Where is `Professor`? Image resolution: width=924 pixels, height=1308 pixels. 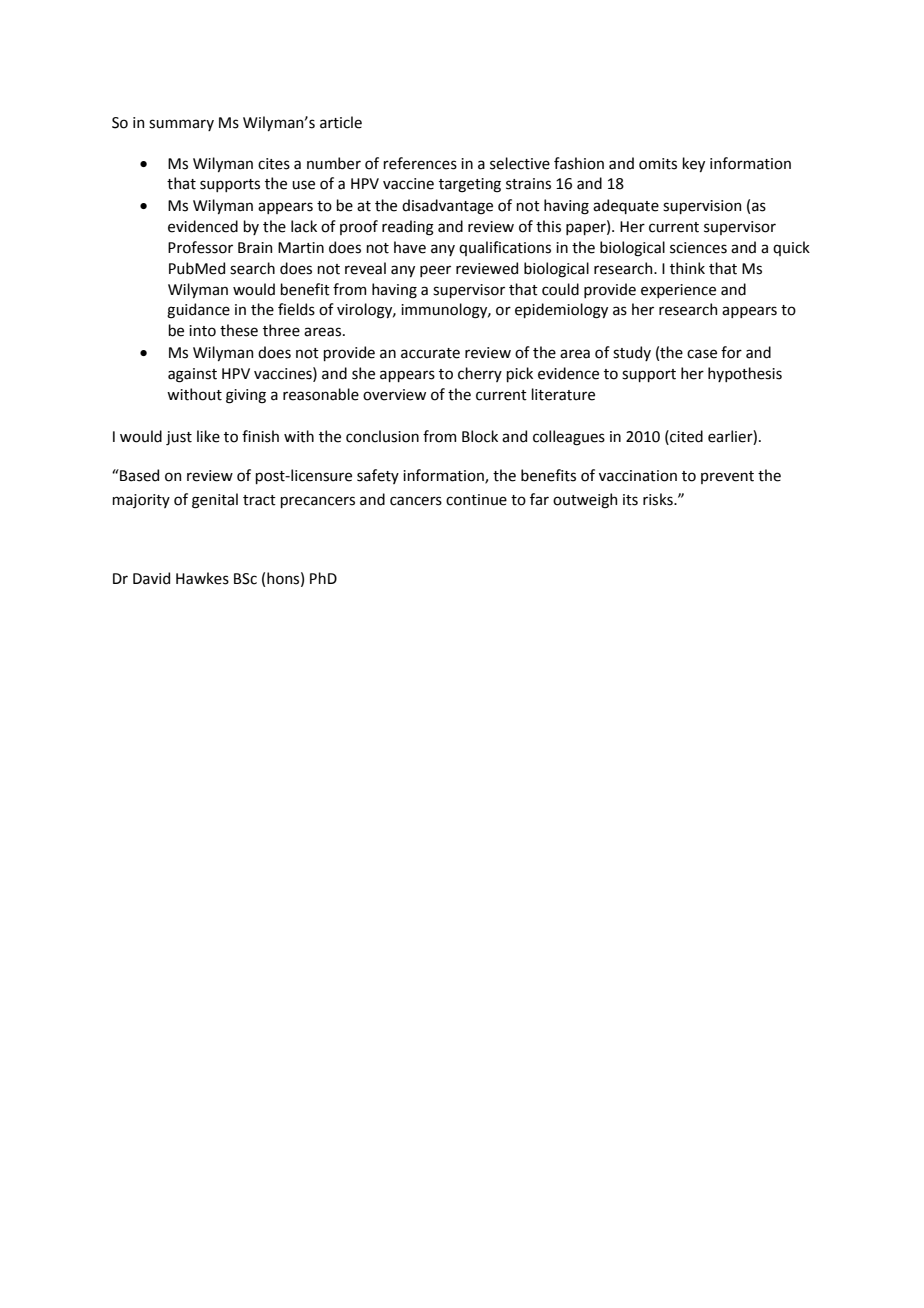 Professor is located at coordinates (200, 247).
